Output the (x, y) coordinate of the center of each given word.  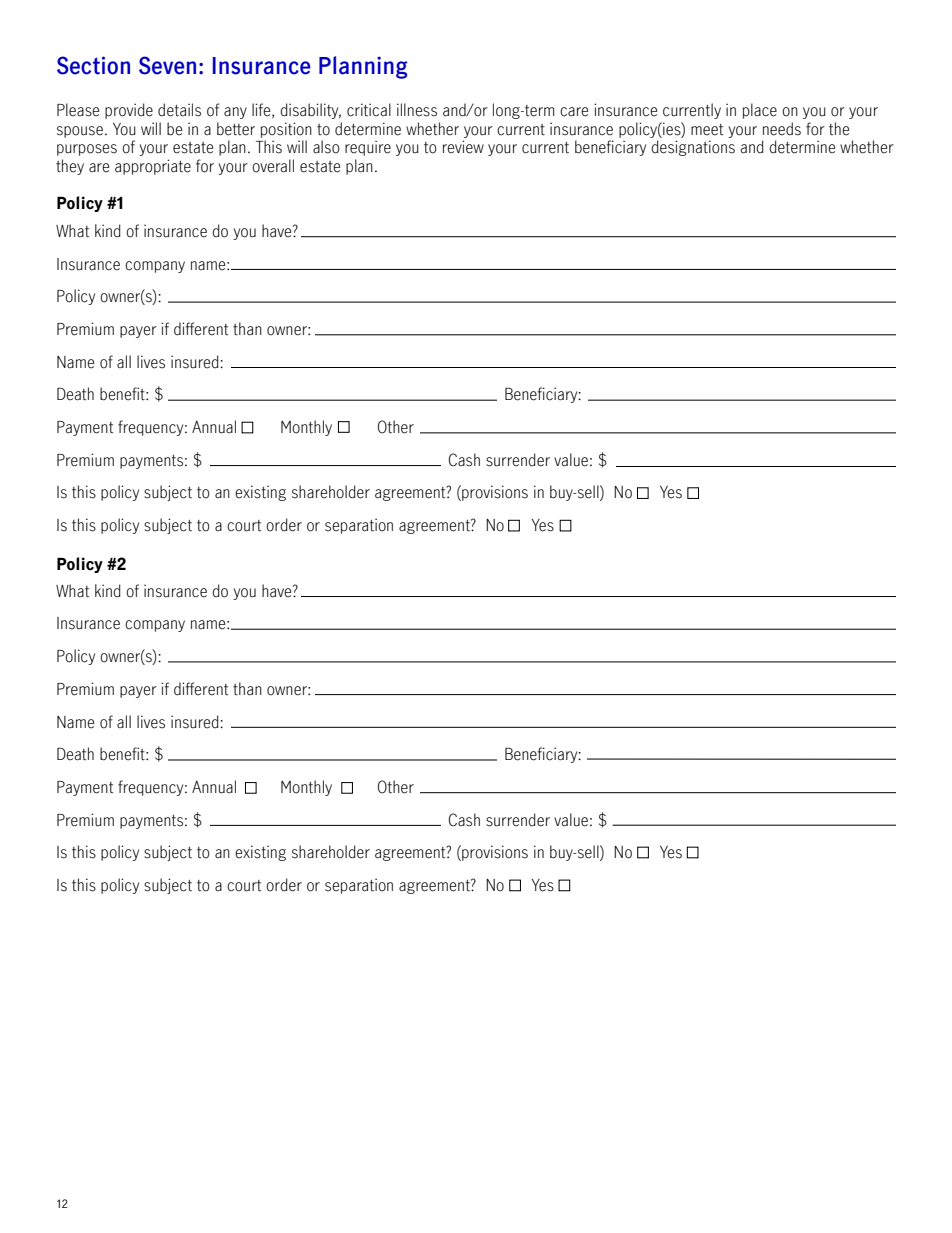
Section (93, 65)
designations (693, 148)
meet (707, 130)
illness (417, 110)
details (179, 110)
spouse (80, 132)
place (760, 111)
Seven (167, 65)
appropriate (153, 167)
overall (273, 166)
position (286, 130)
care (574, 112)
